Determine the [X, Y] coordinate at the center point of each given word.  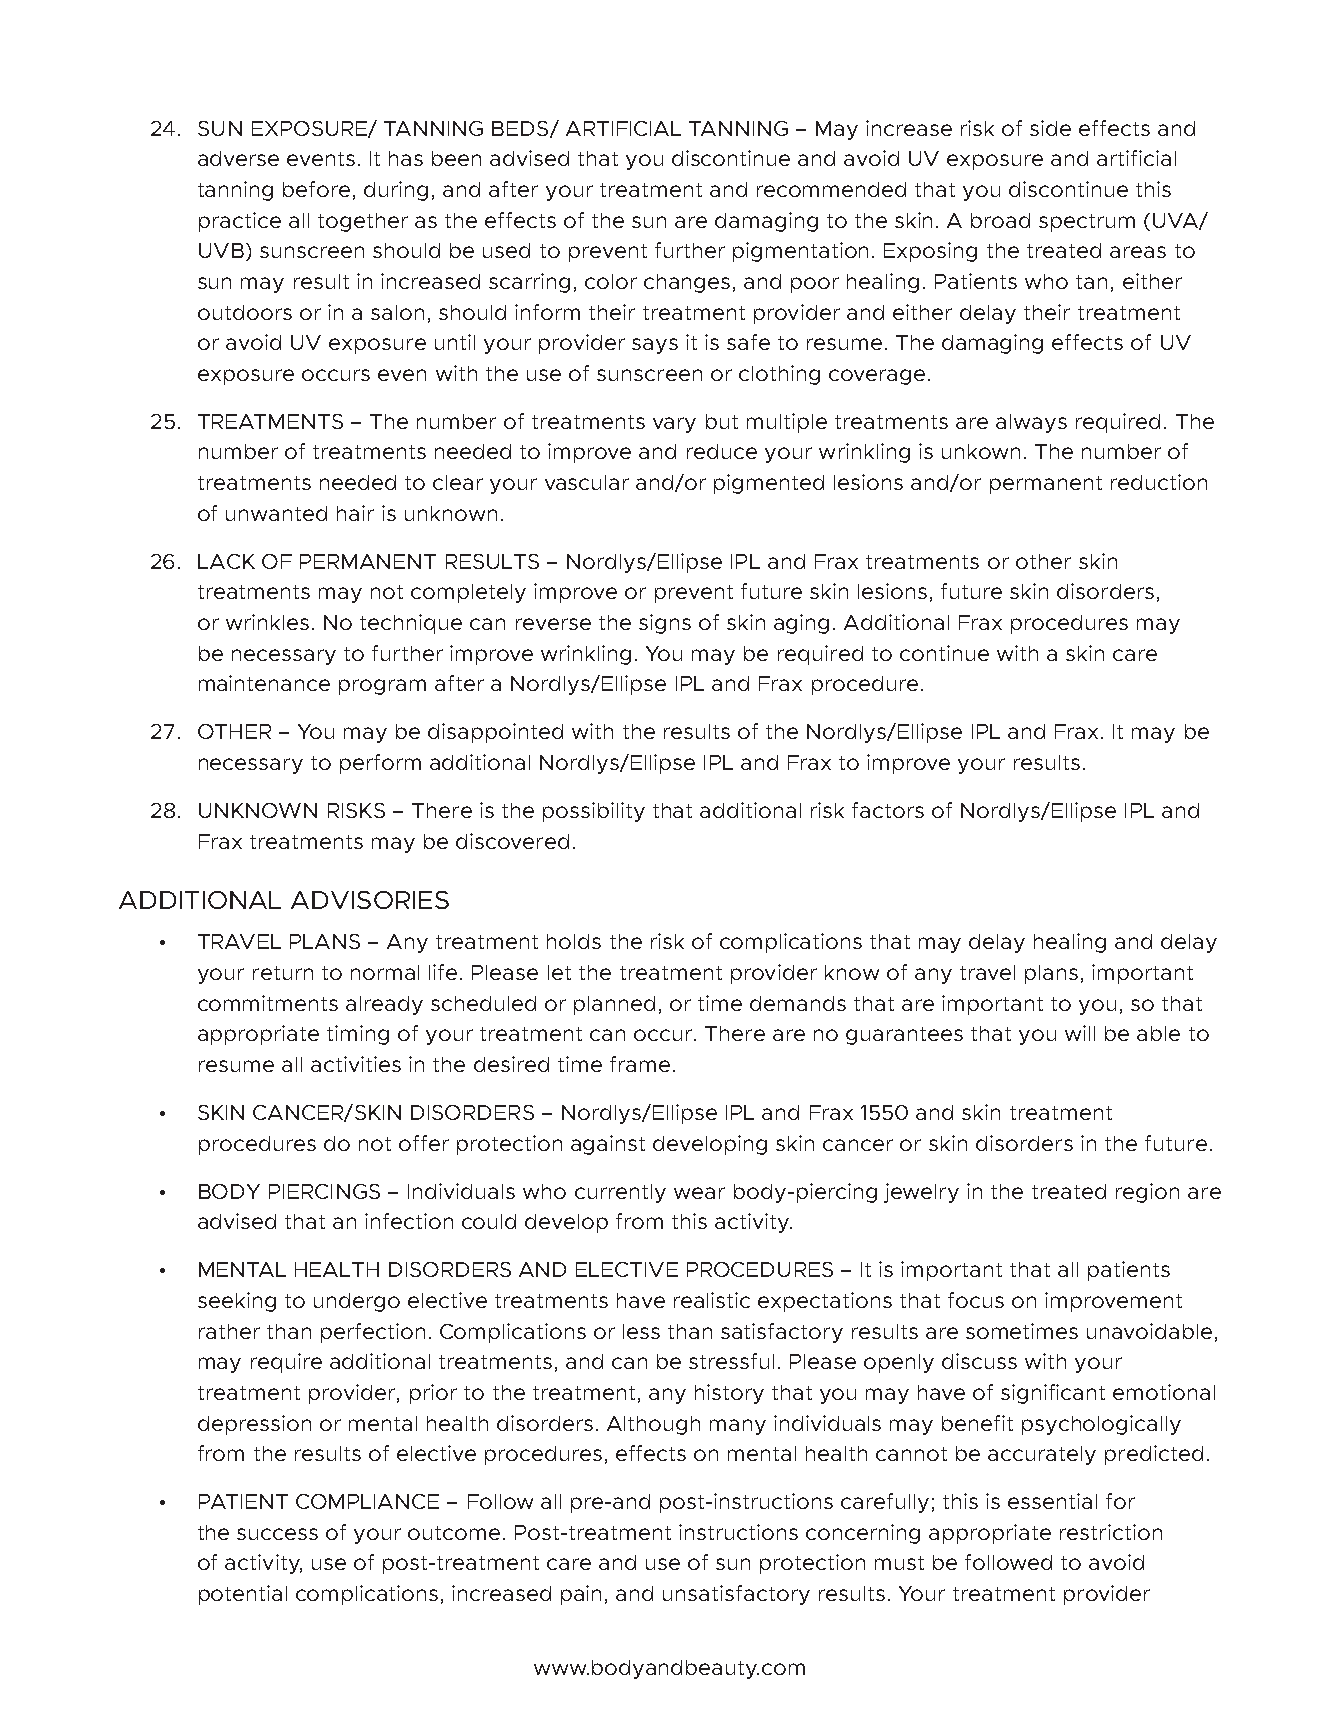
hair [355, 513]
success [277, 1534]
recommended [831, 189]
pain [581, 1595]
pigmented [769, 484]
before [316, 189]
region [1147, 1193]
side [1050, 128]
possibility [594, 812]
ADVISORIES [370, 900]
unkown [981, 451]
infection [409, 1221]
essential [1052, 1501]
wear [699, 1193]
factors [888, 810]
